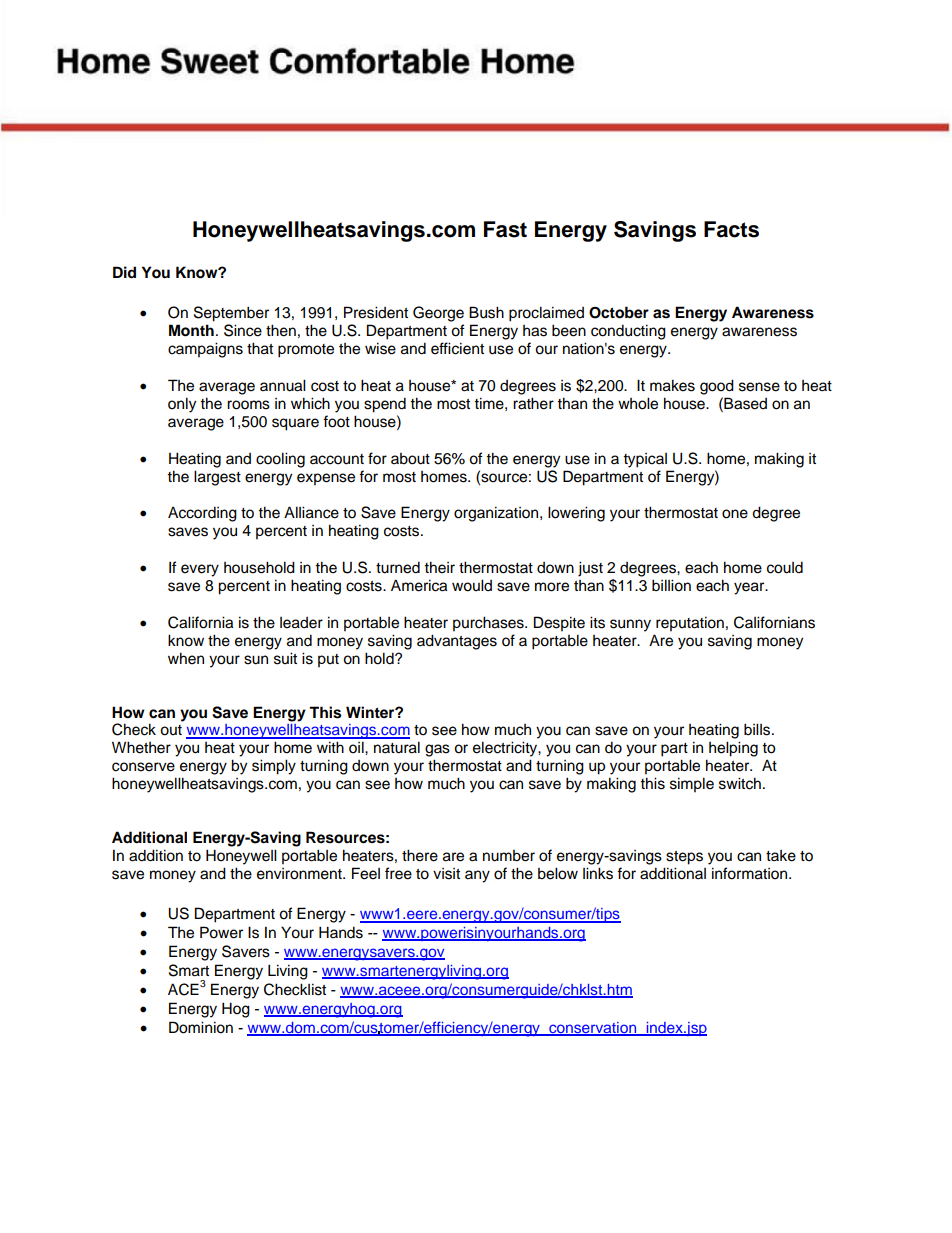 This screenshot has width=952, height=1233. What do you see at coordinates (690, 624) in the screenshot?
I see `reputation` at bounding box center [690, 624].
